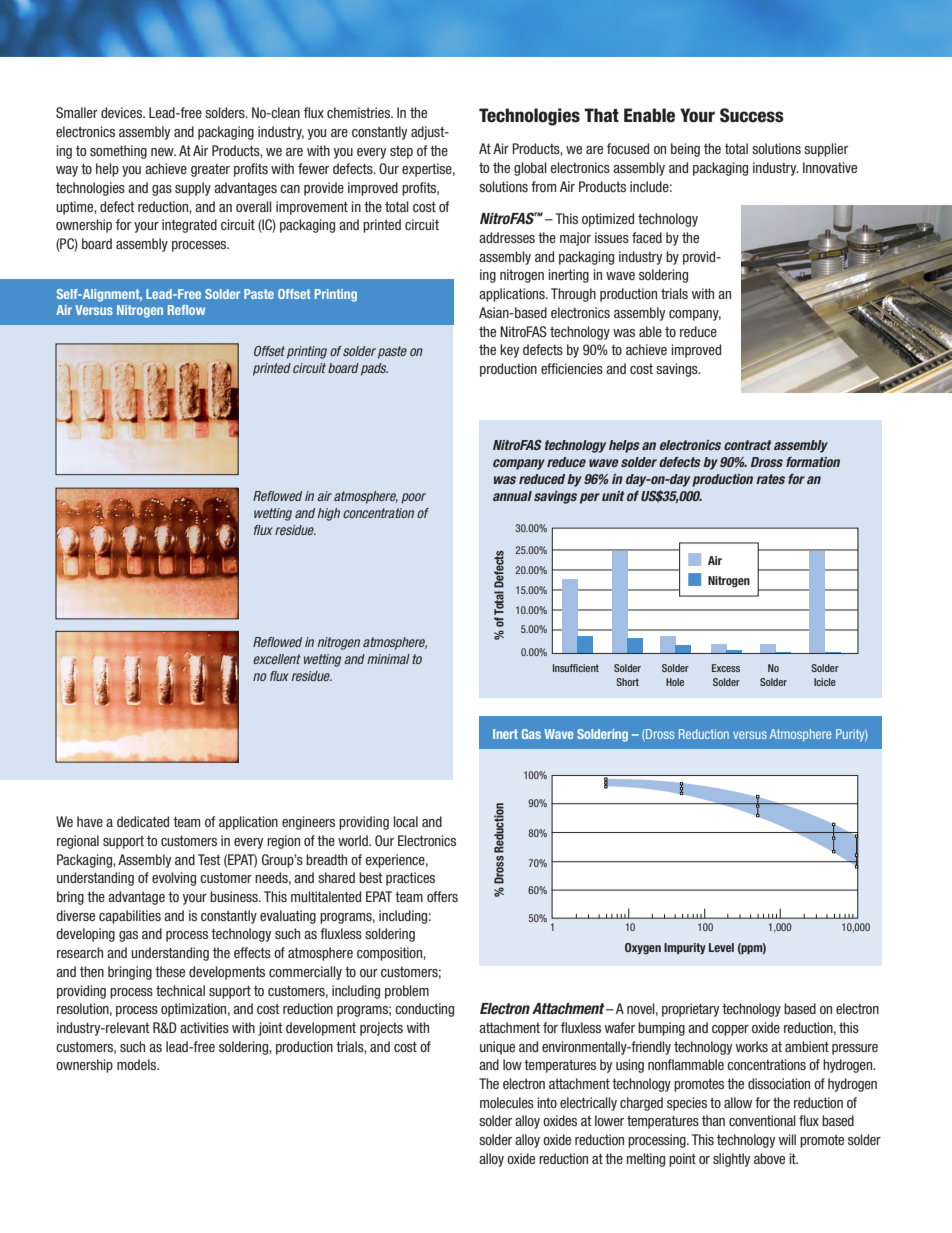 This screenshot has width=952, height=1233. I want to click on poor, so click(413, 498).
